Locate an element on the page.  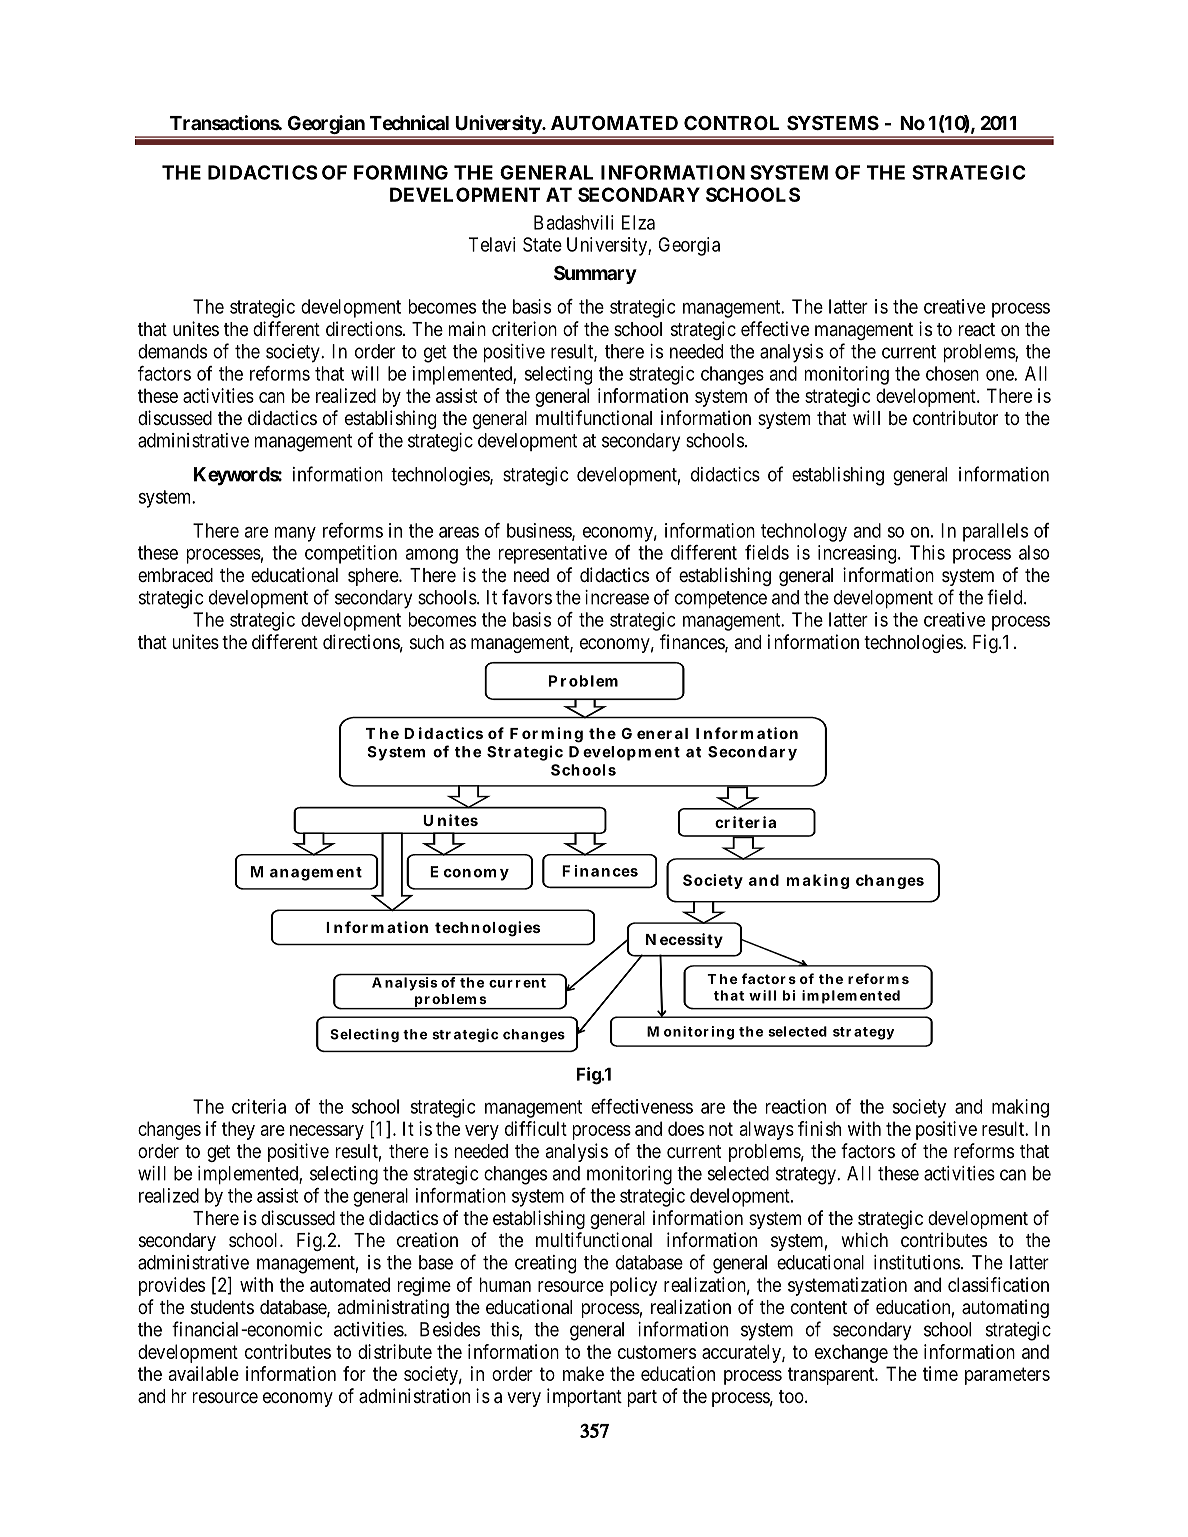
increasing is located at coordinates (858, 554).
